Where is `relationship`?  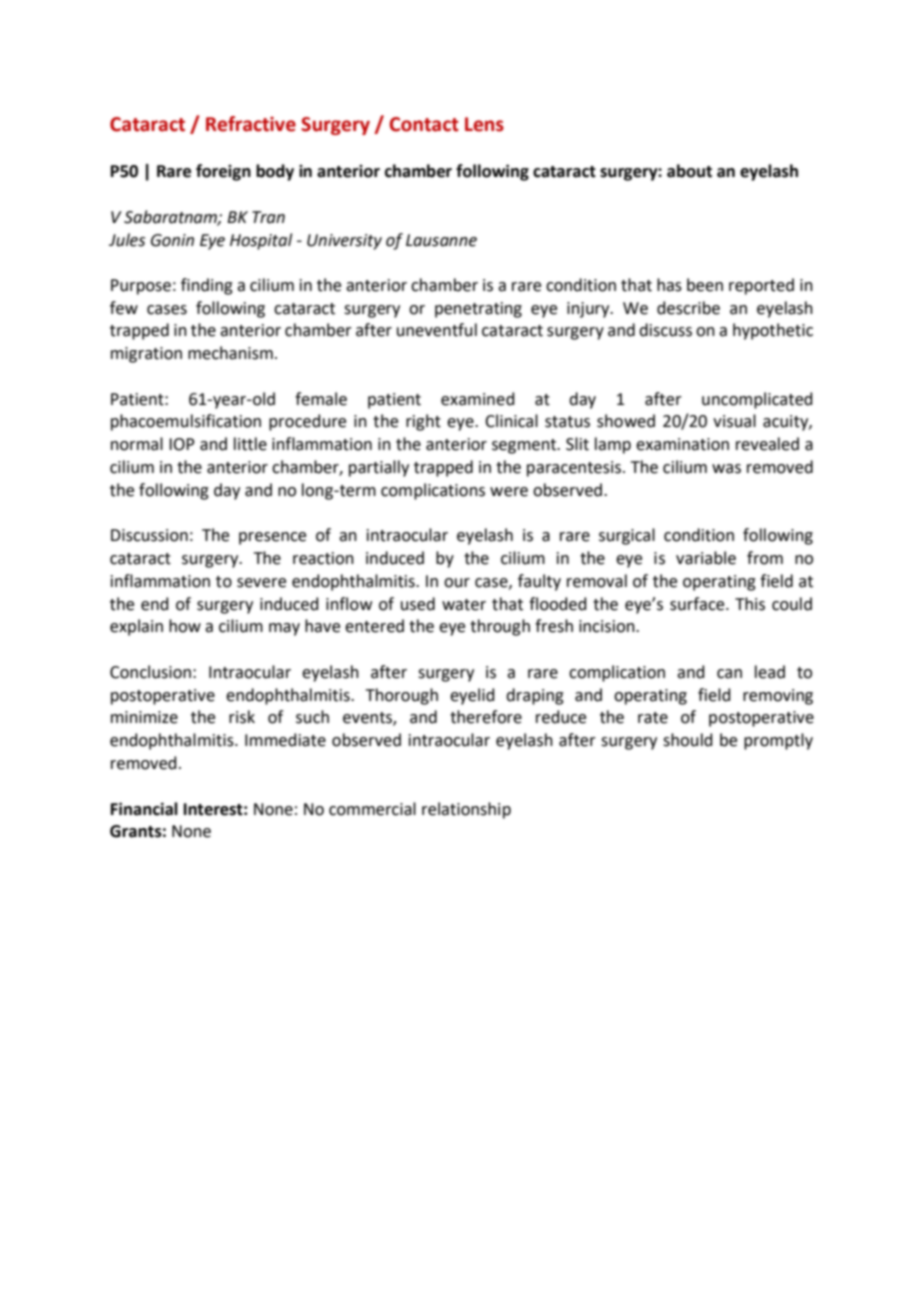 relationship is located at coordinates (466, 810).
